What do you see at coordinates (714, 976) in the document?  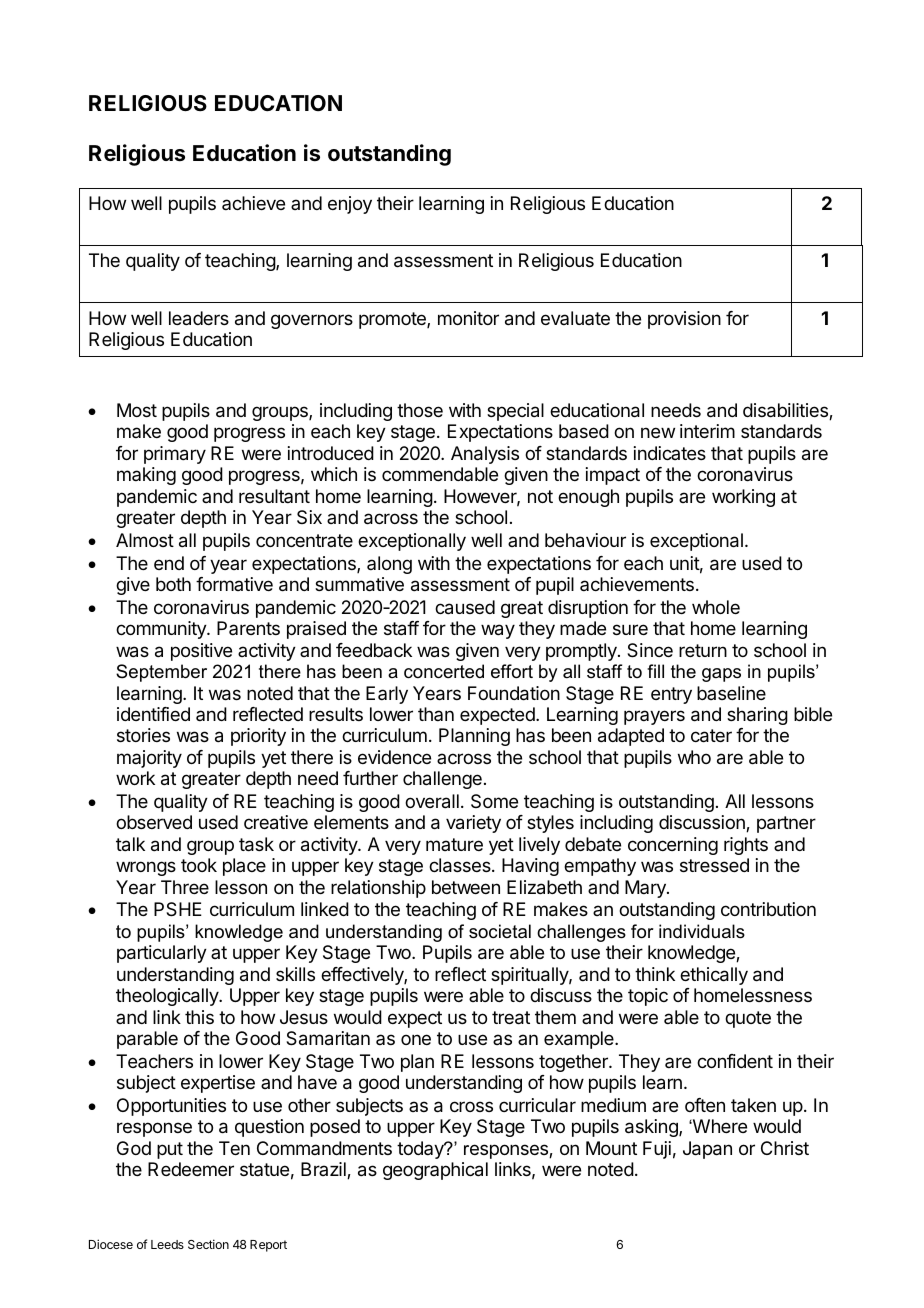 I see `ethically` at bounding box center [714, 976].
